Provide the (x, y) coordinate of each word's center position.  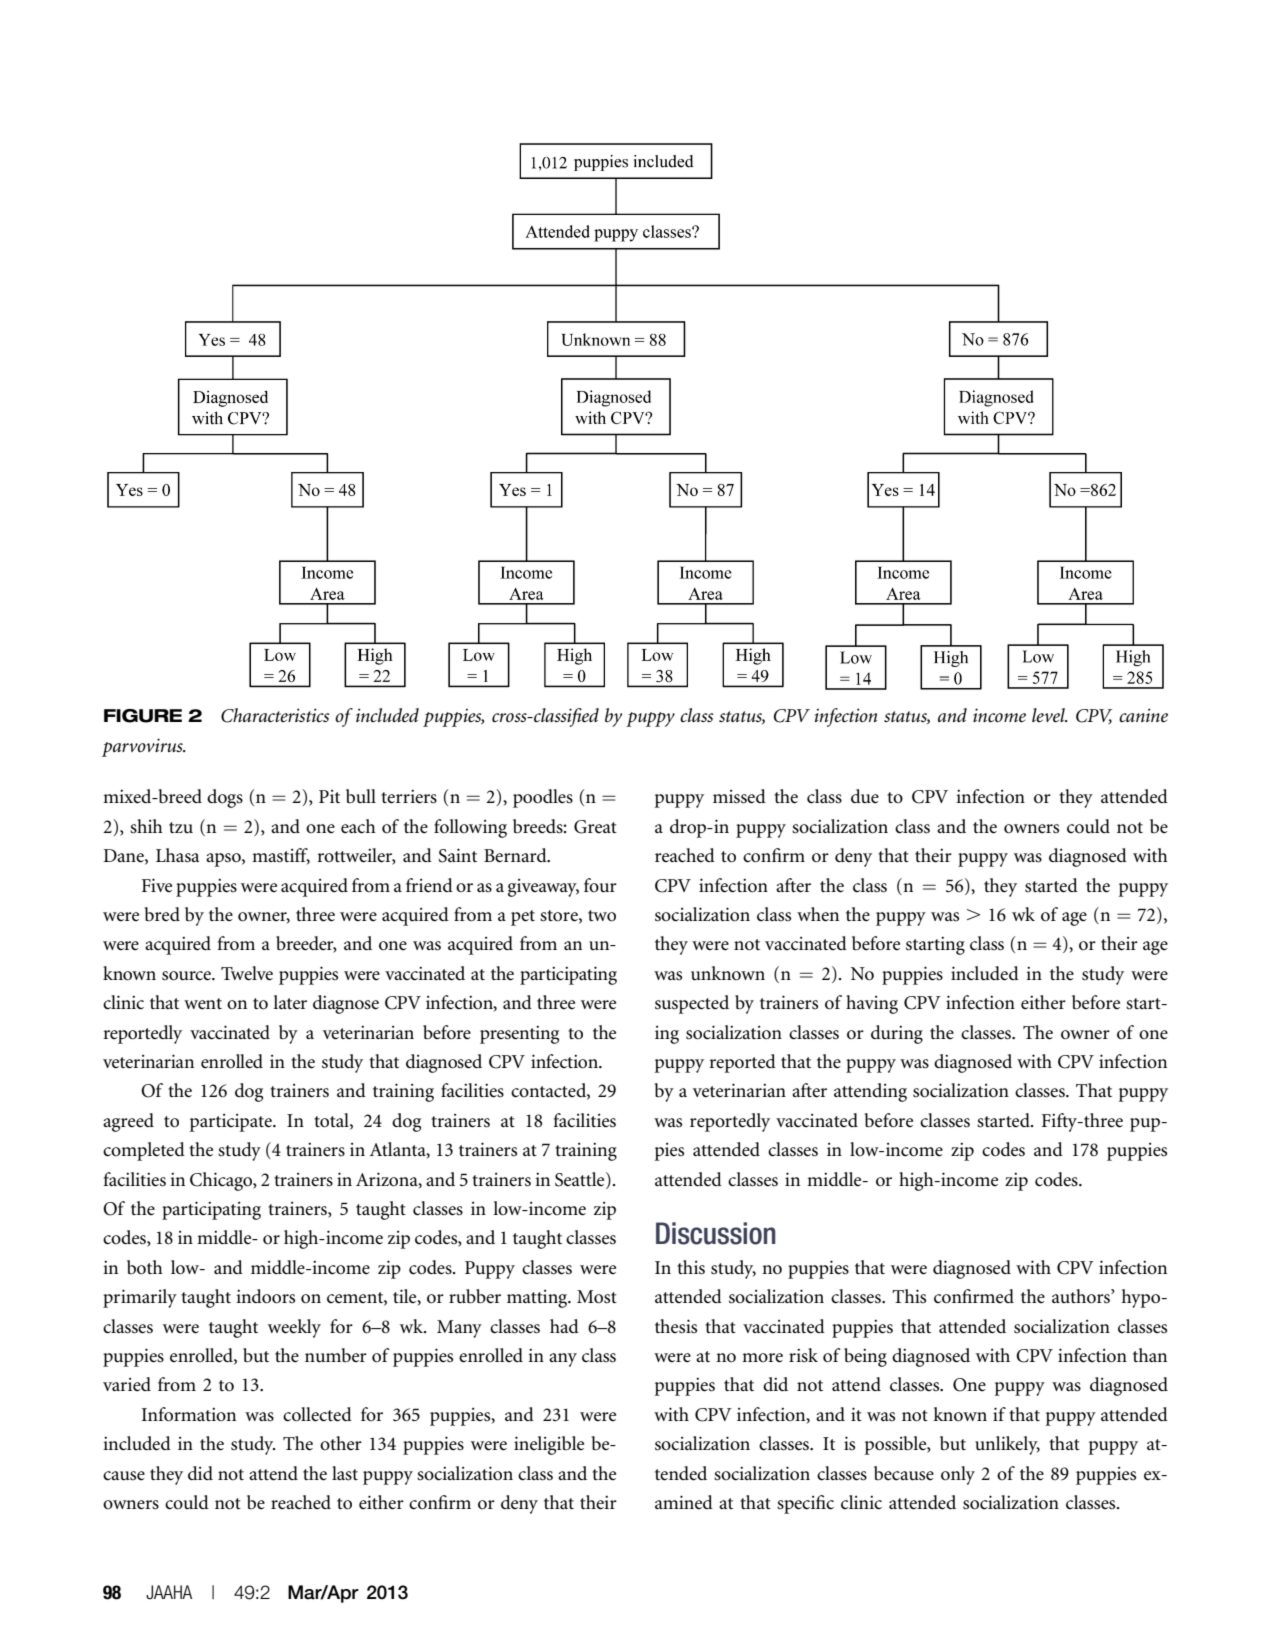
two (602, 916)
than (1150, 1355)
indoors (265, 1296)
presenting (519, 1034)
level (1049, 715)
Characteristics (275, 715)
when (818, 914)
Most (597, 1297)
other (341, 1443)
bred (162, 914)
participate (232, 1122)
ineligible (549, 1445)
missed (739, 796)
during (897, 1034)
